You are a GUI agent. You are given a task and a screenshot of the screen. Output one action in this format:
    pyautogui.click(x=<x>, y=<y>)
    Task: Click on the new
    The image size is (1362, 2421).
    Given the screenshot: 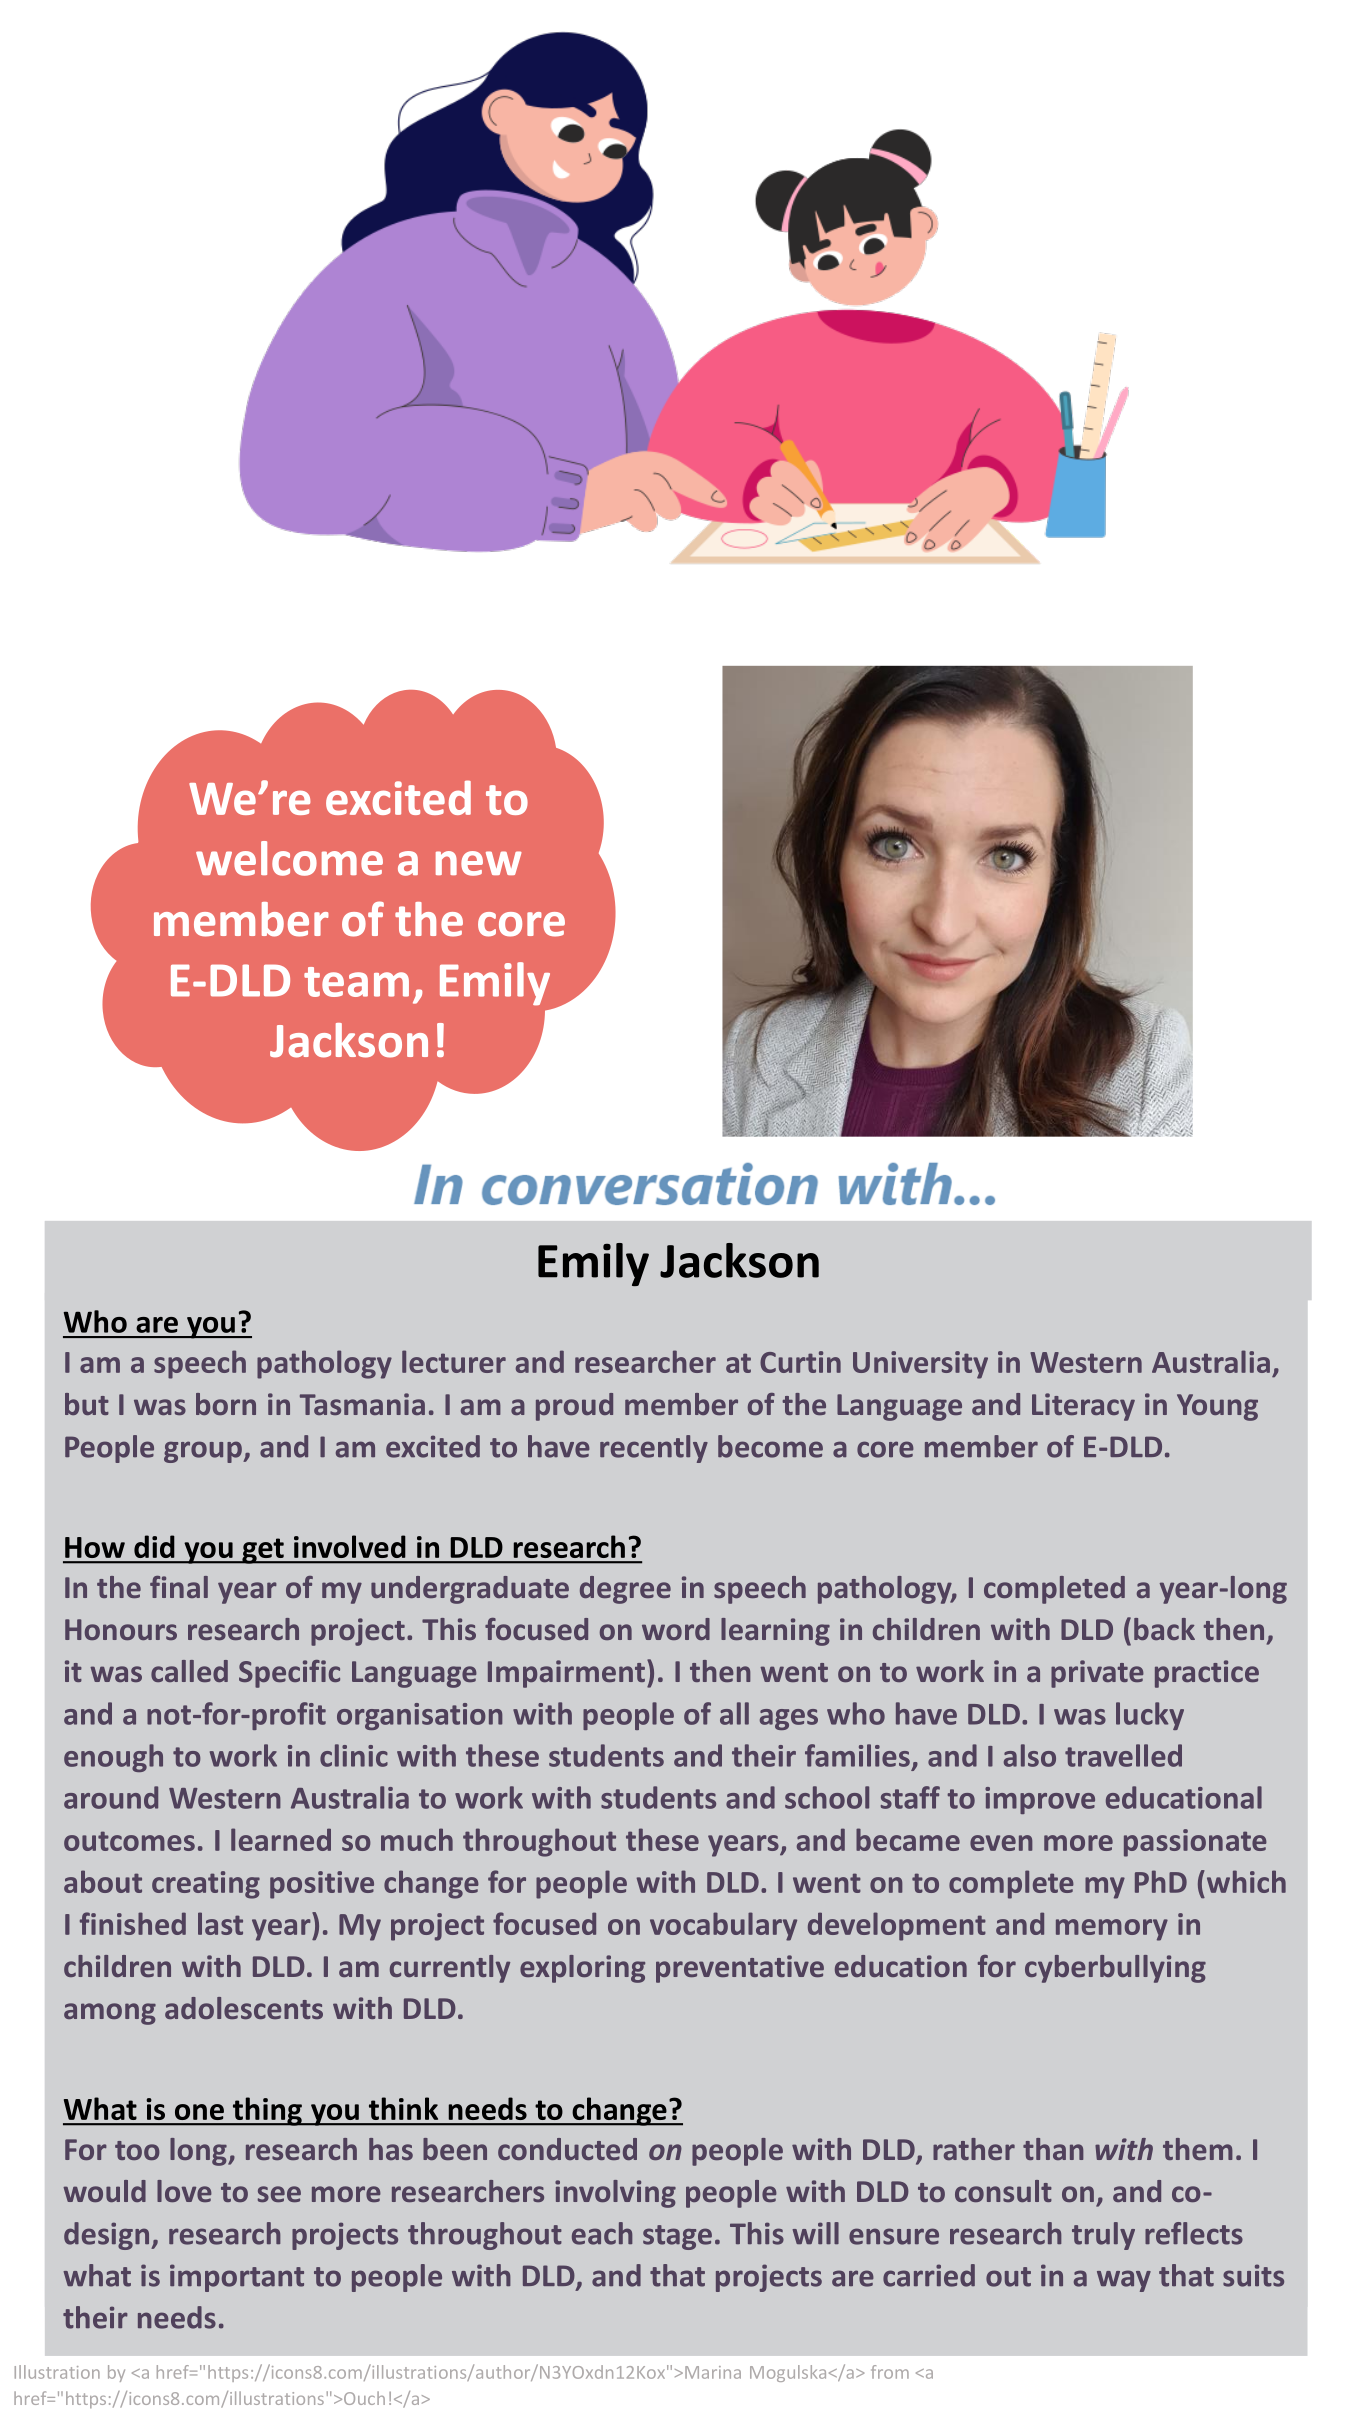 What is the action you would take?
    pyautogui.click(x=479, y=863)
